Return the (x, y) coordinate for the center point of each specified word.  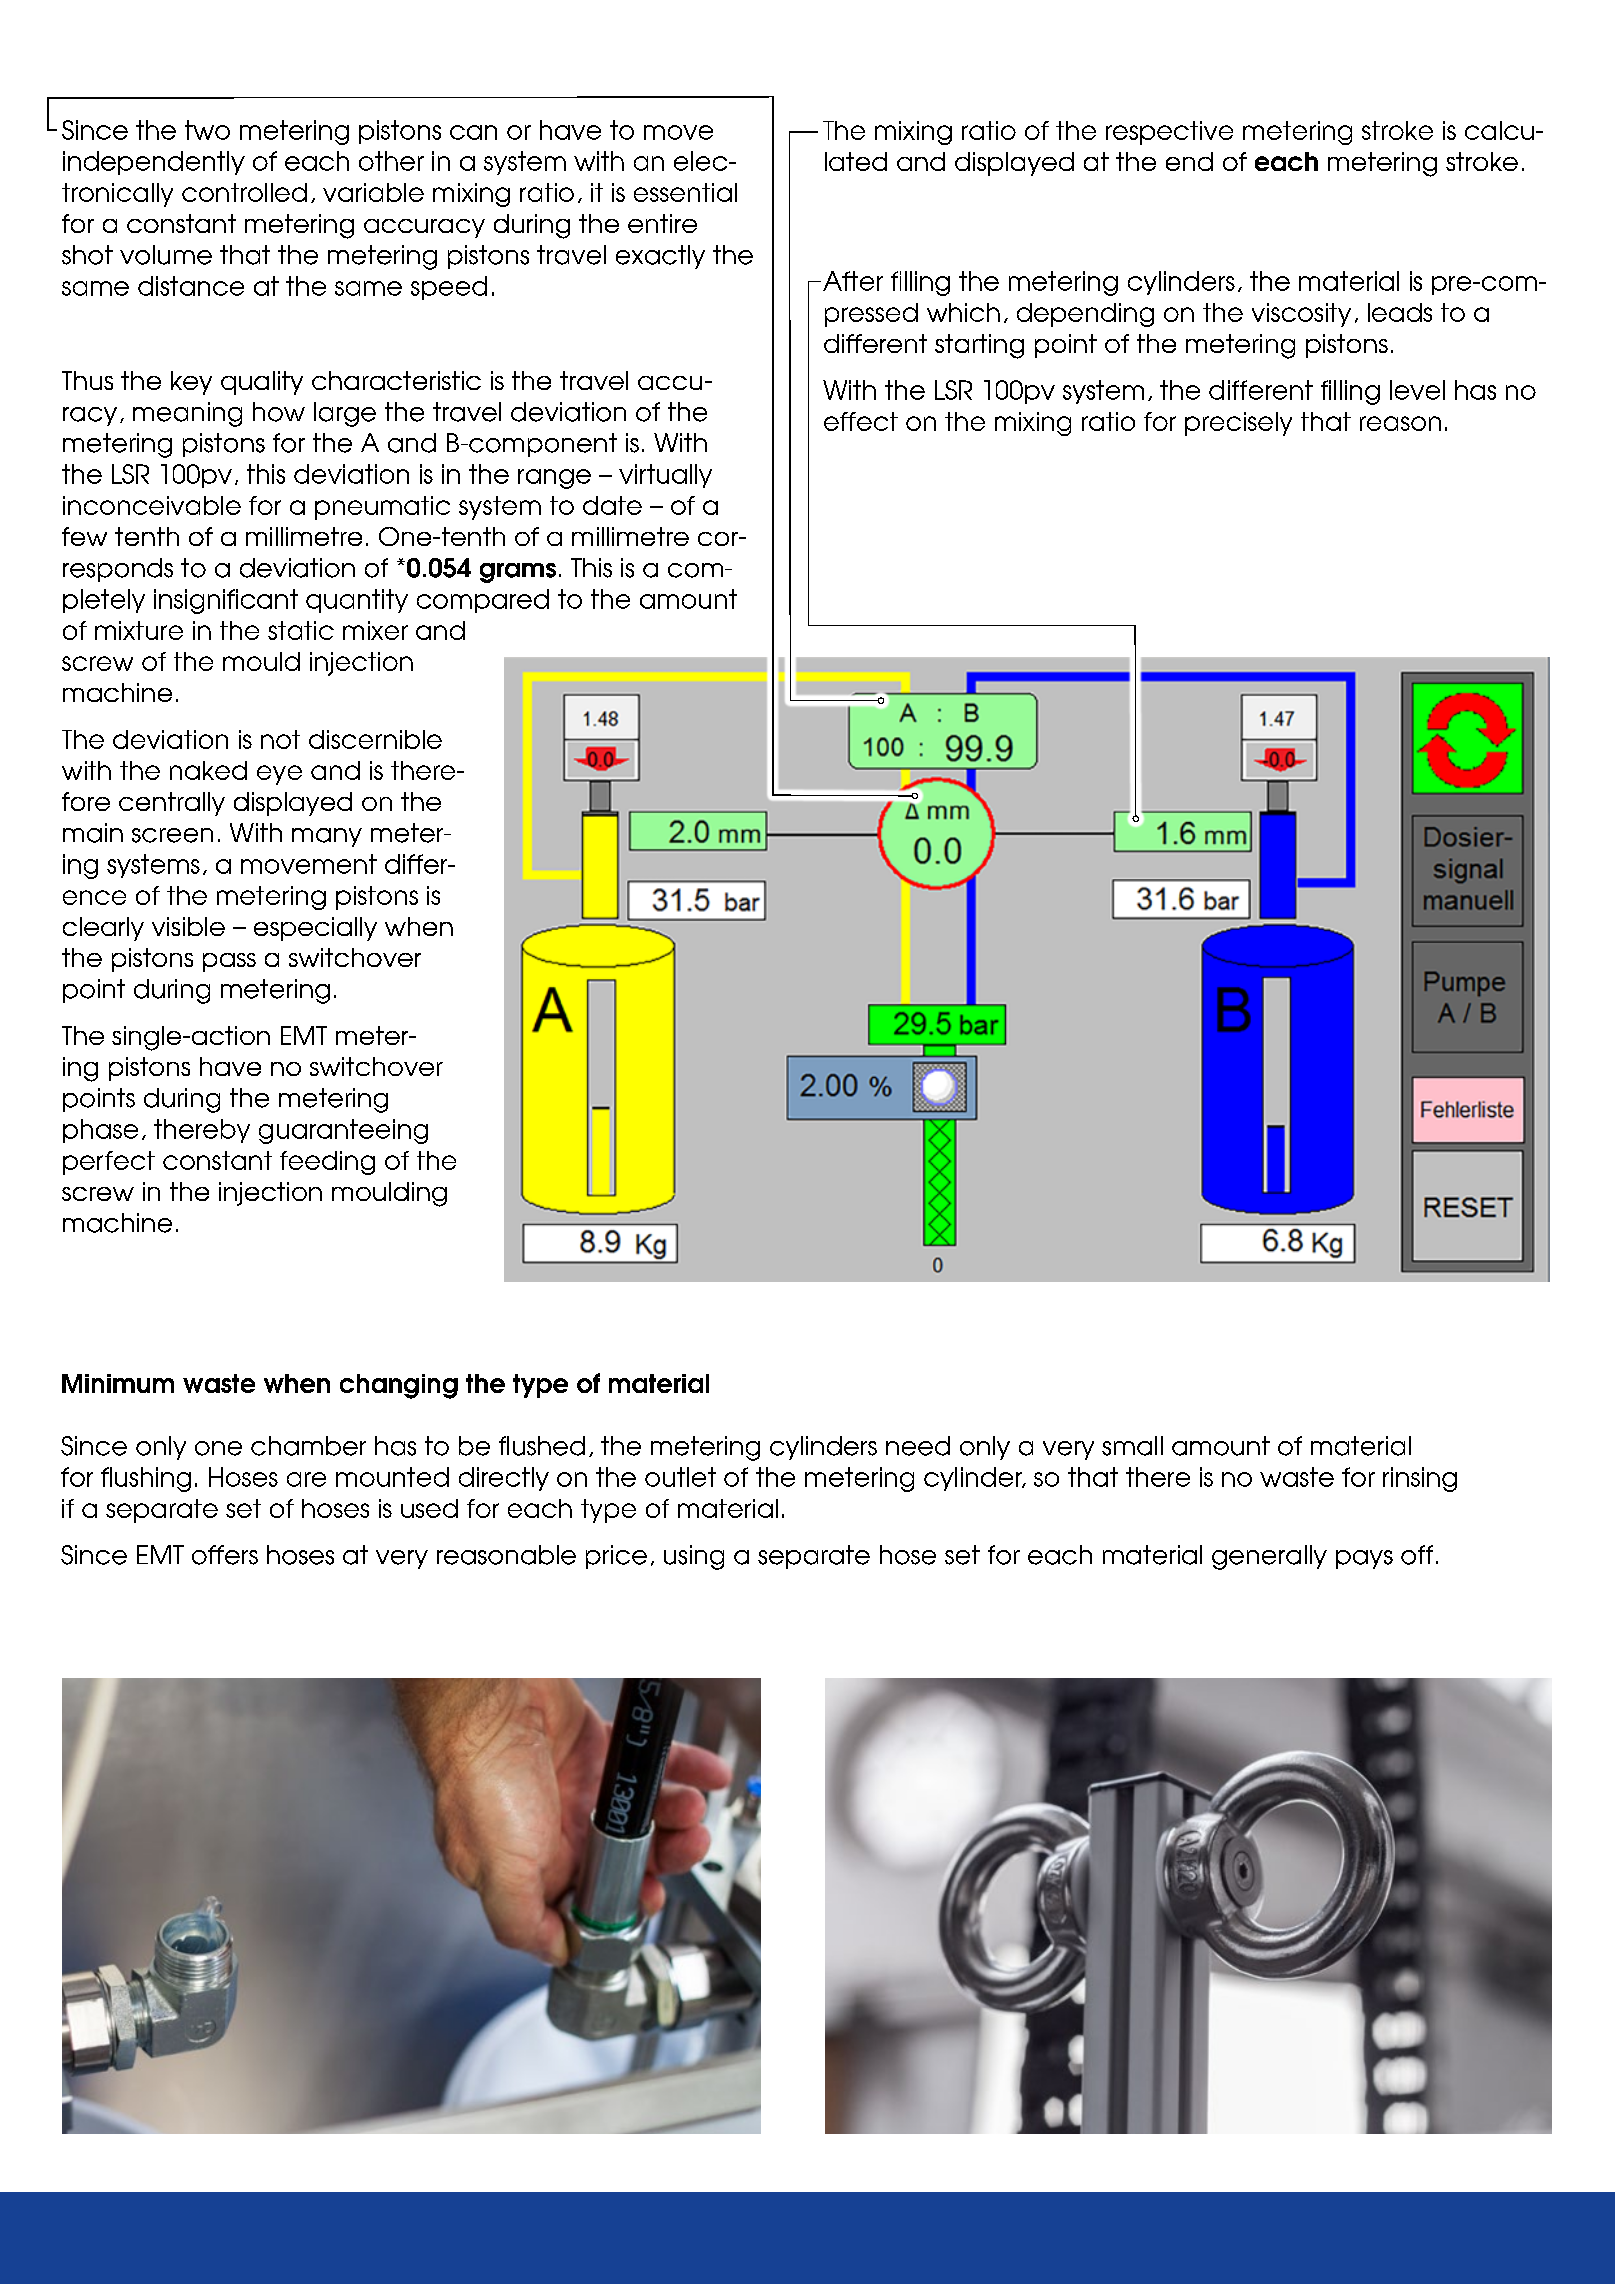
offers (225, 1555)
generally (1269, 1557)
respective (1169, 133)
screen (172, 835)
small (1132, 1446)
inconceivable (152, 505)
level (1417, 390)
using (694, 1557)
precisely (1238, 424)
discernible (375, 739)
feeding (327, 1163)
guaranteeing (343, 1131)
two (207, 130)
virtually (665, 476)
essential (685, 192)
